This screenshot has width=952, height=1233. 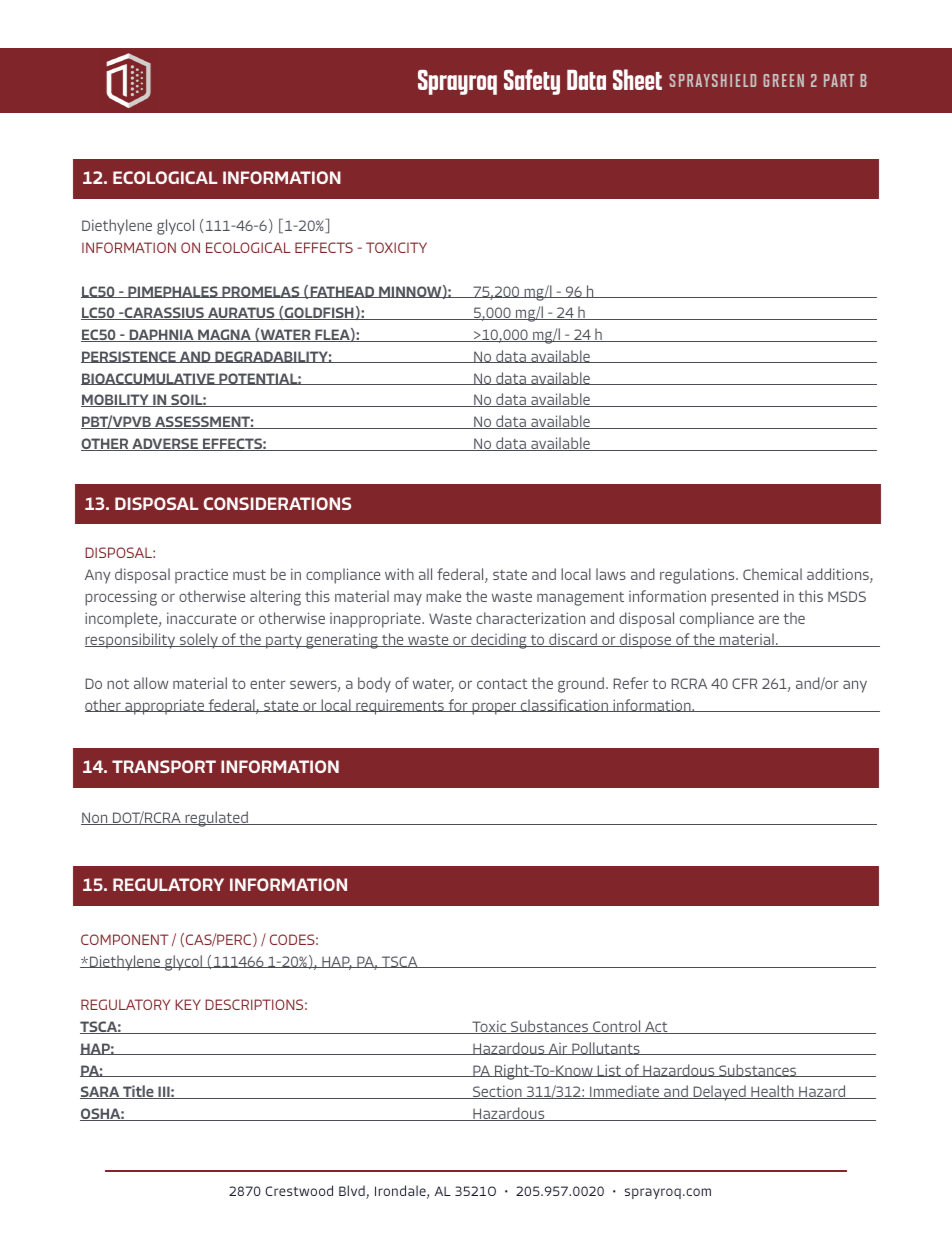 What do you see at coordinates (772, 574) in the screenshot?
I see `Chemical` at bounding box center [772, 574].
